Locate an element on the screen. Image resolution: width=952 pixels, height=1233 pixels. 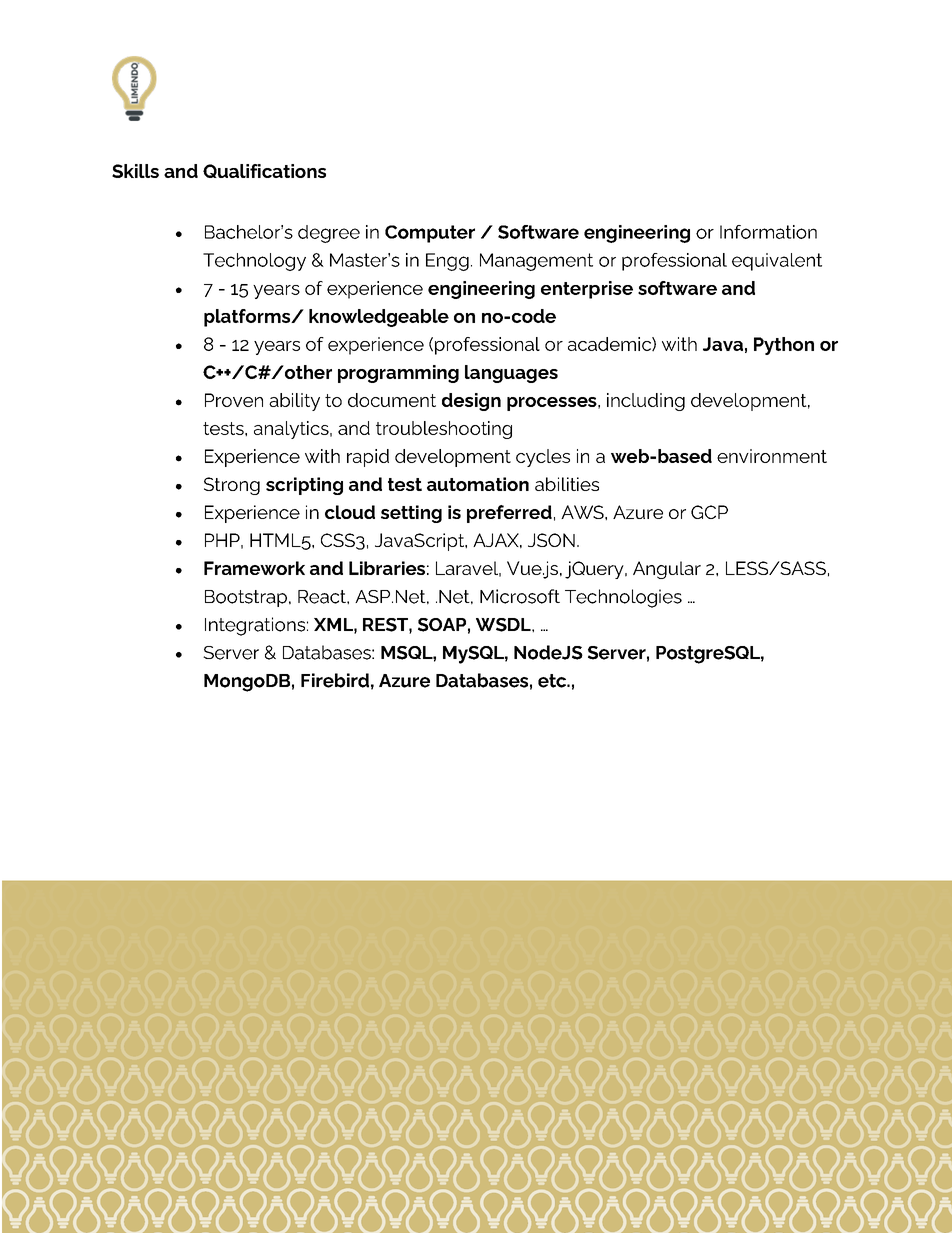
Qualifications is located at coordinates (264, 171).
